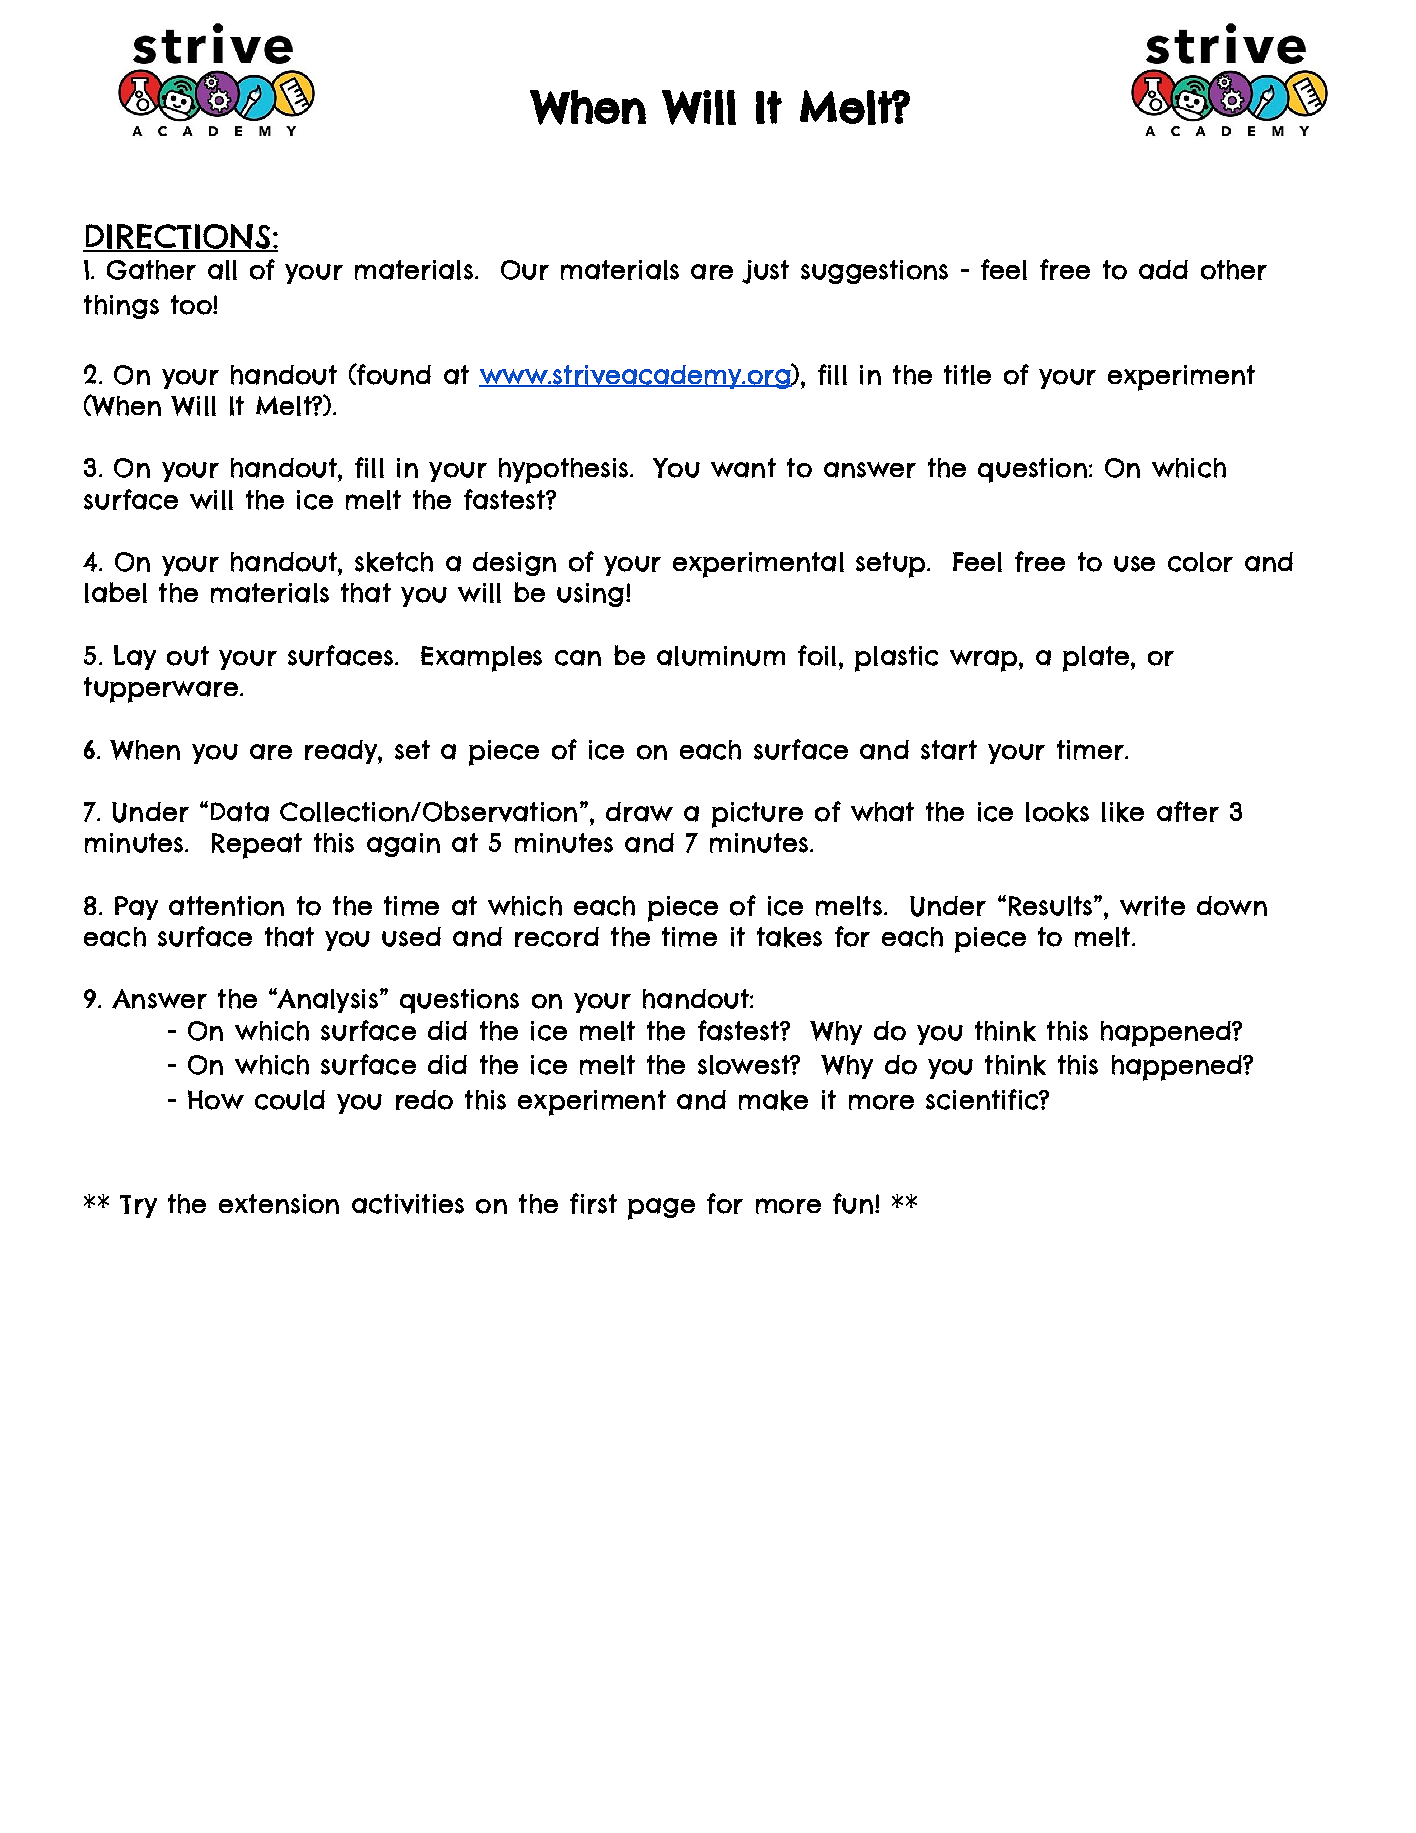 This document has width=1416, height=1833. What do you see at coordinates (789, 937) in the document?
I see `takes` at bounding box center [789, 937].
